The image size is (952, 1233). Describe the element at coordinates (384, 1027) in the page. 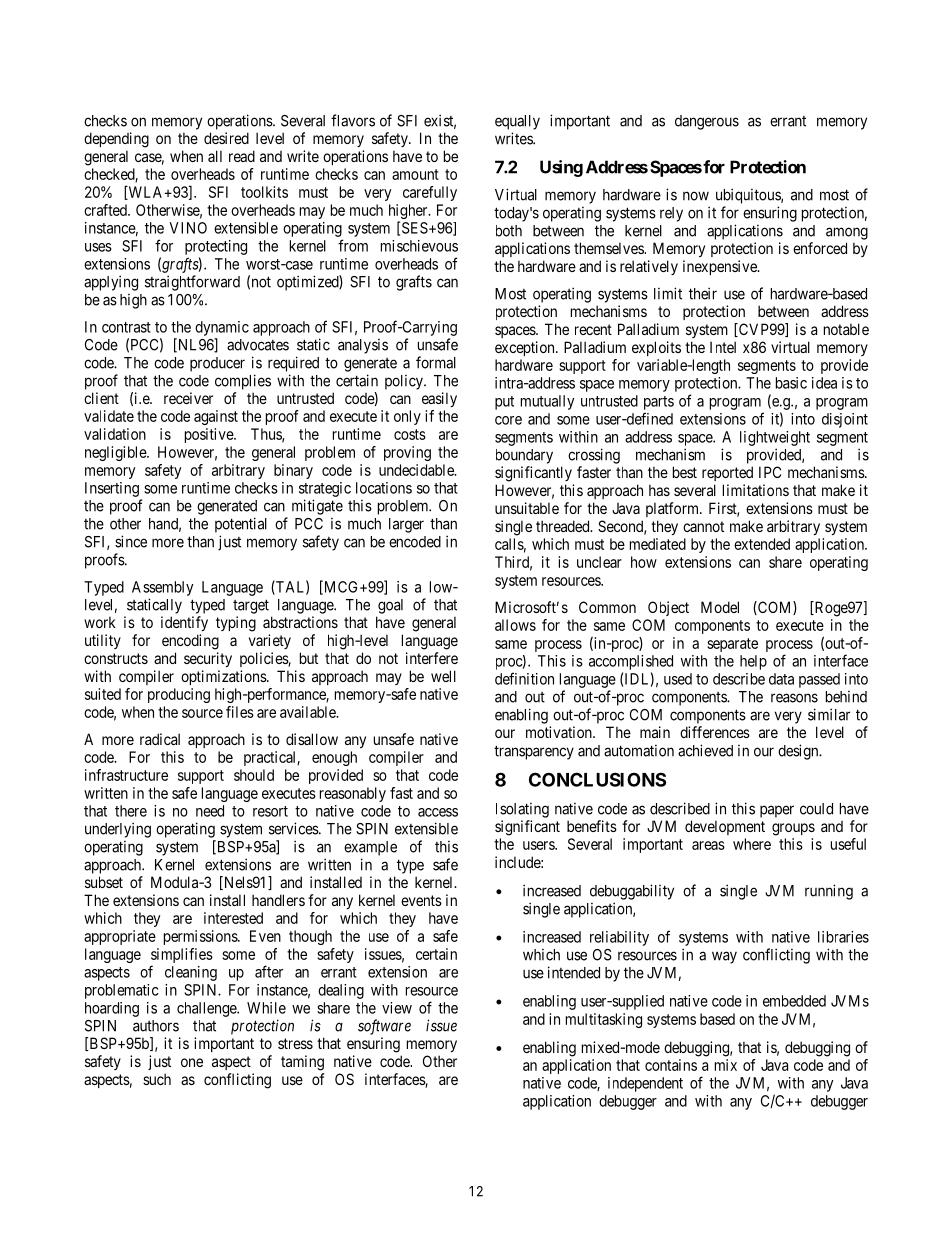

I see `software` at that location.
